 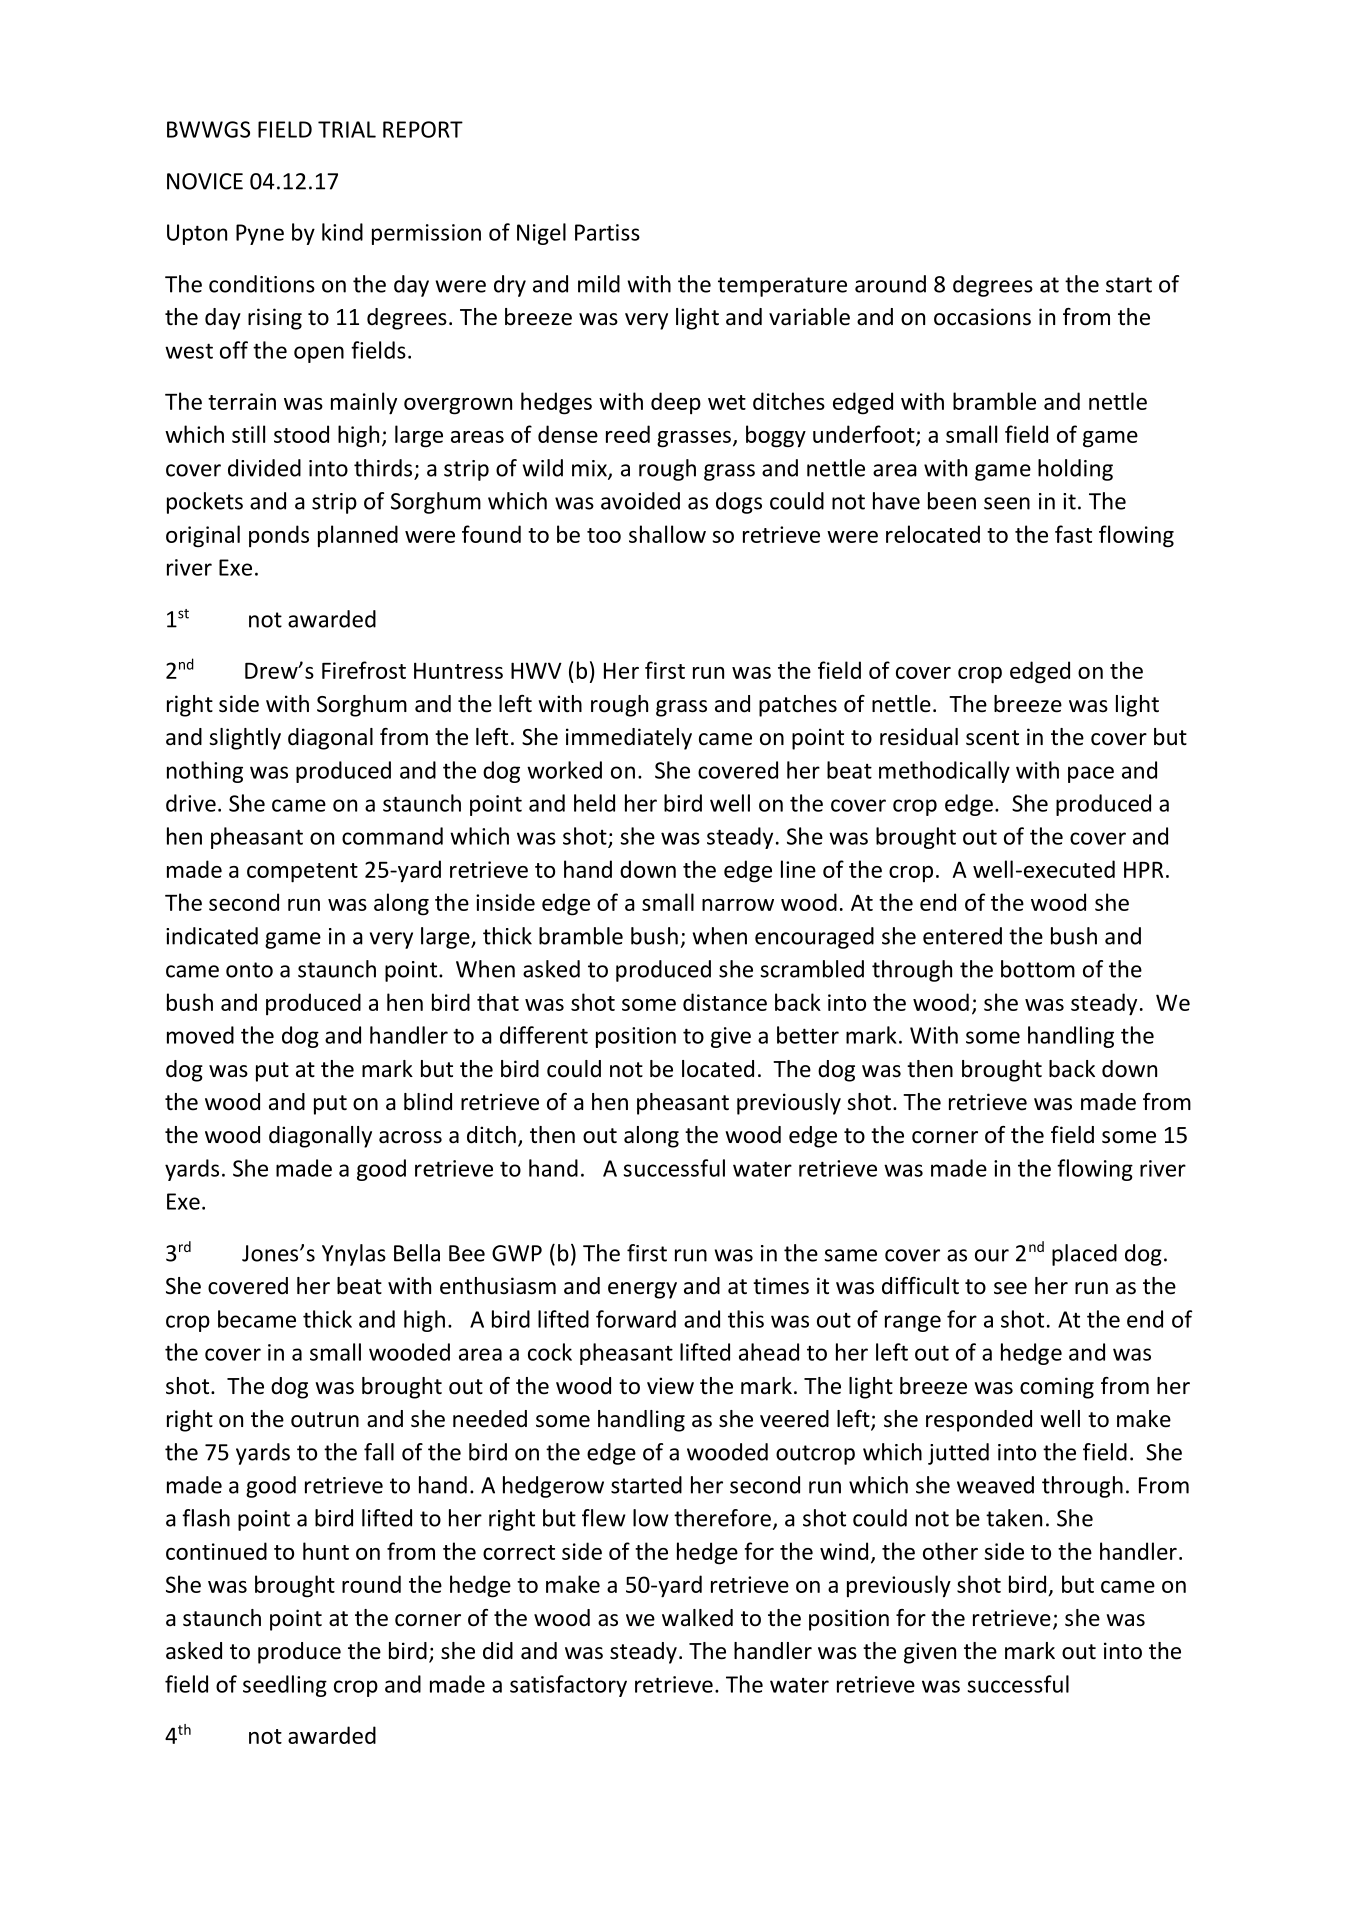 I want to click on outrun, so click(x=325, y=1420).
